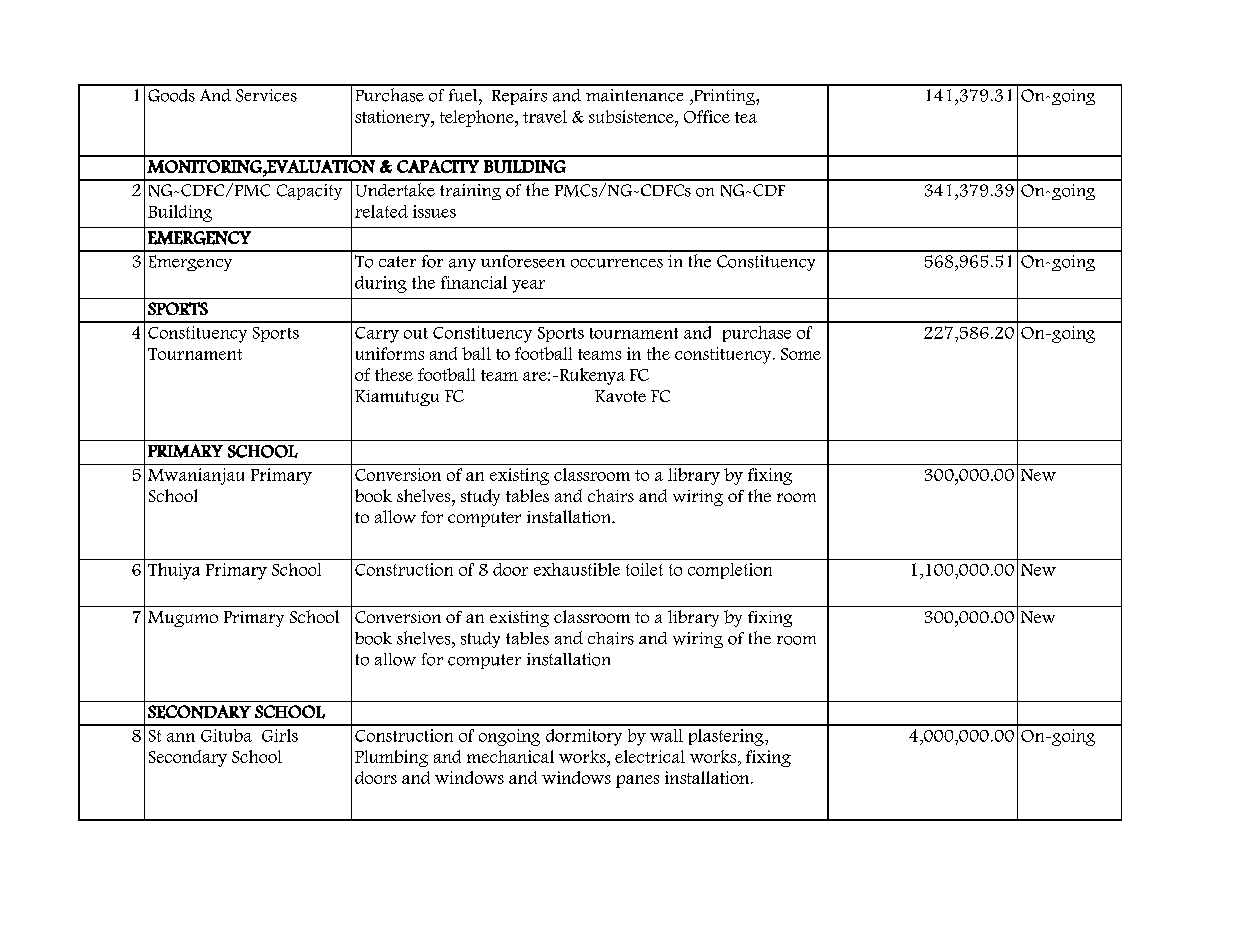 The image size is (1233, 952). I want to click on electrical, so click(650, 756).
